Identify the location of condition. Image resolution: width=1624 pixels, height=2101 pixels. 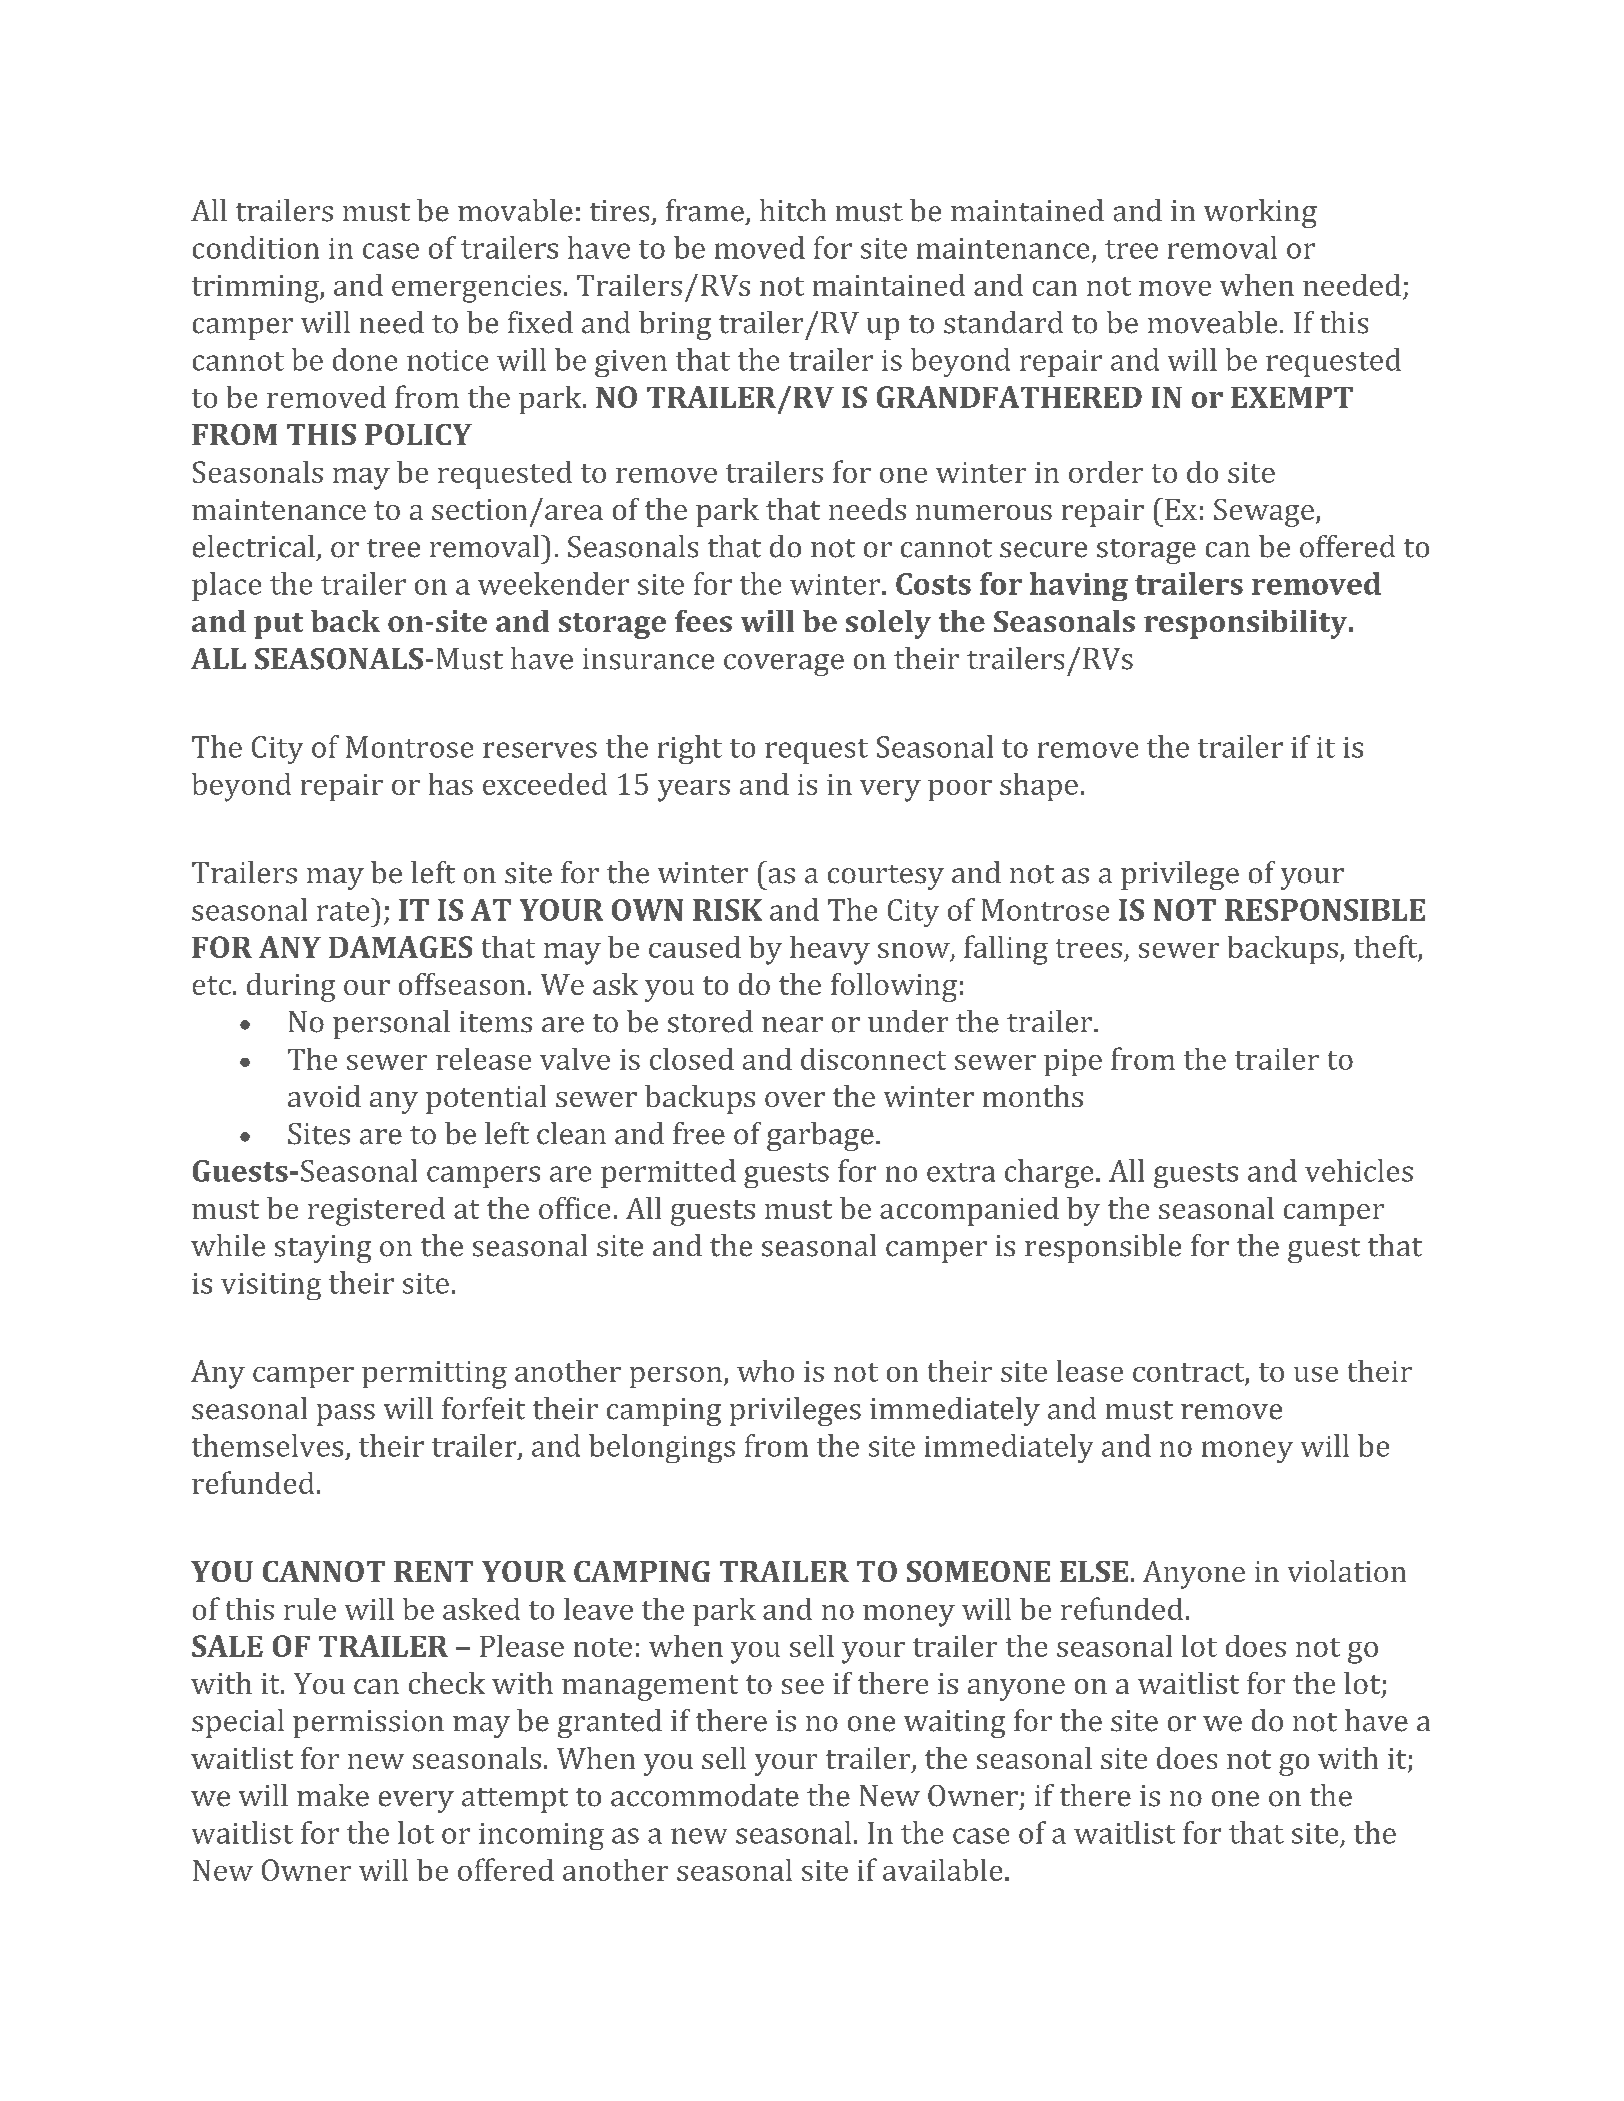
(256, 247).
